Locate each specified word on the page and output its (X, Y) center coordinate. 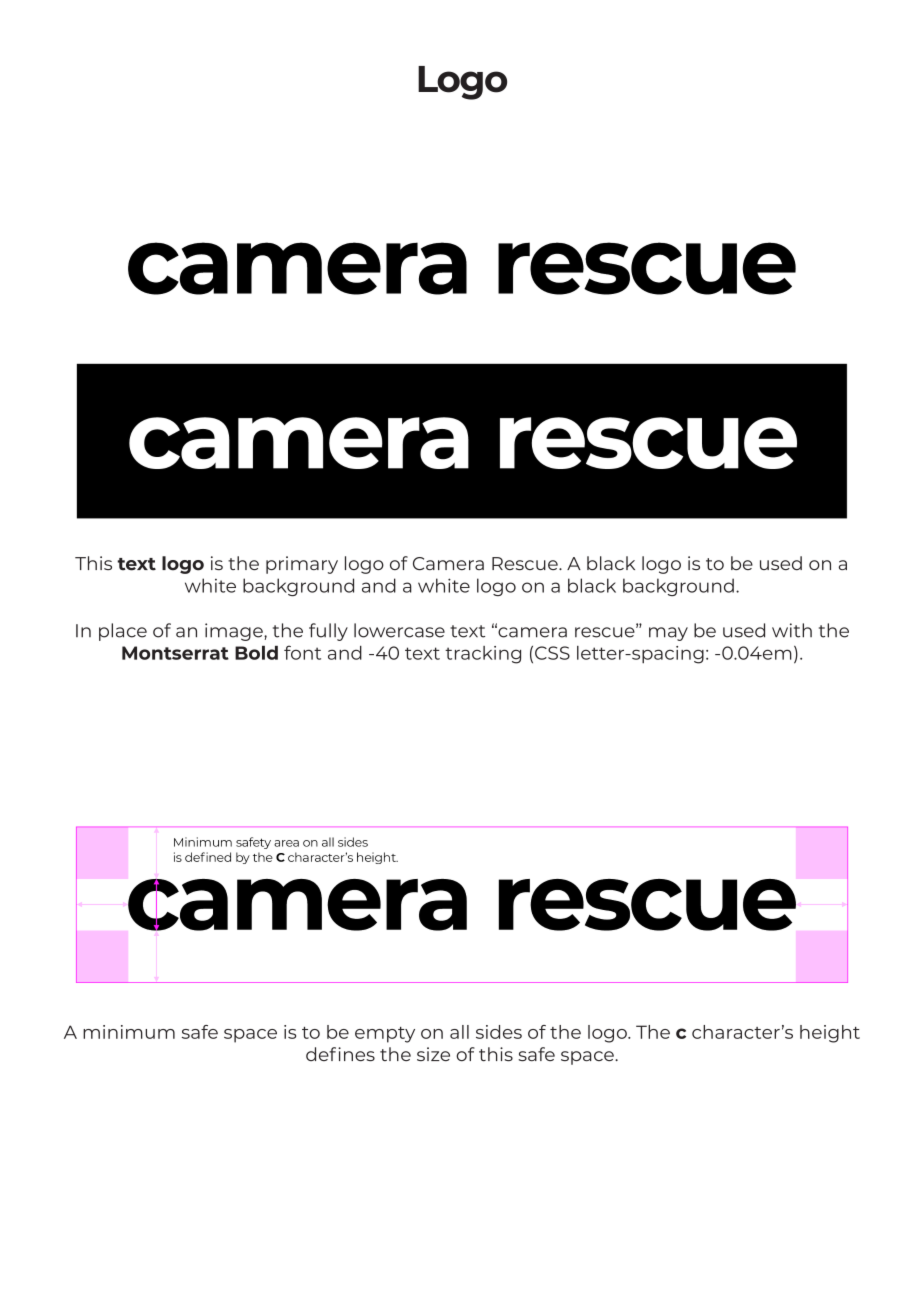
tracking (483, 655)
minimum (129, 1032)
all (459, 1032)
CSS (552, 653)
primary (302, 565)
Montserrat (175, 653)
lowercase (399, 630)
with (792, 630)
